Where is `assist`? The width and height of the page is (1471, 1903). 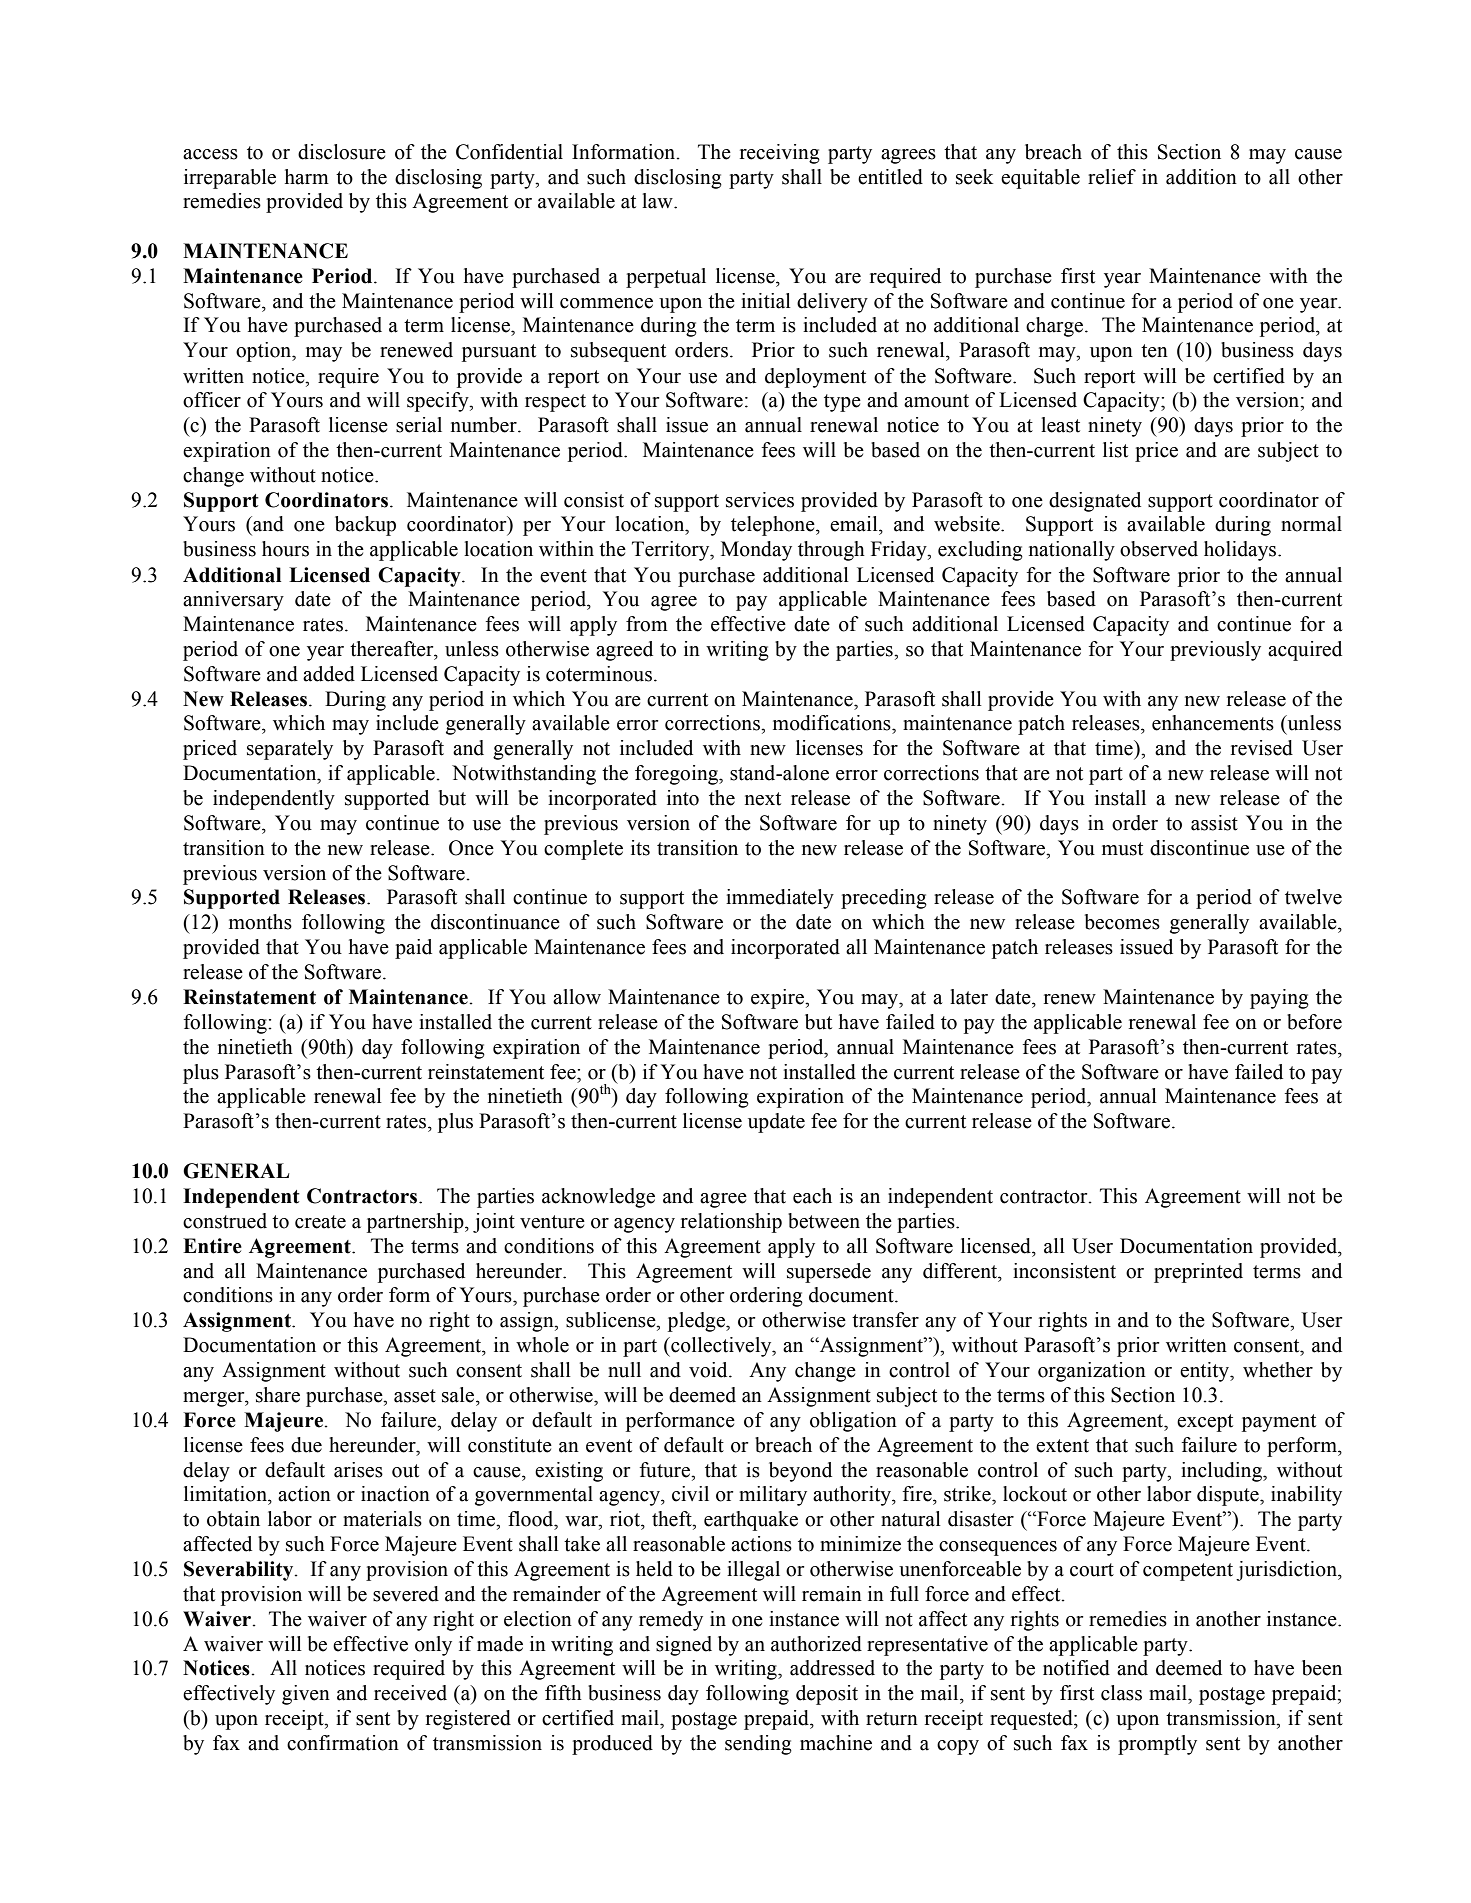
assist is located at coordinates (1214, 823).
